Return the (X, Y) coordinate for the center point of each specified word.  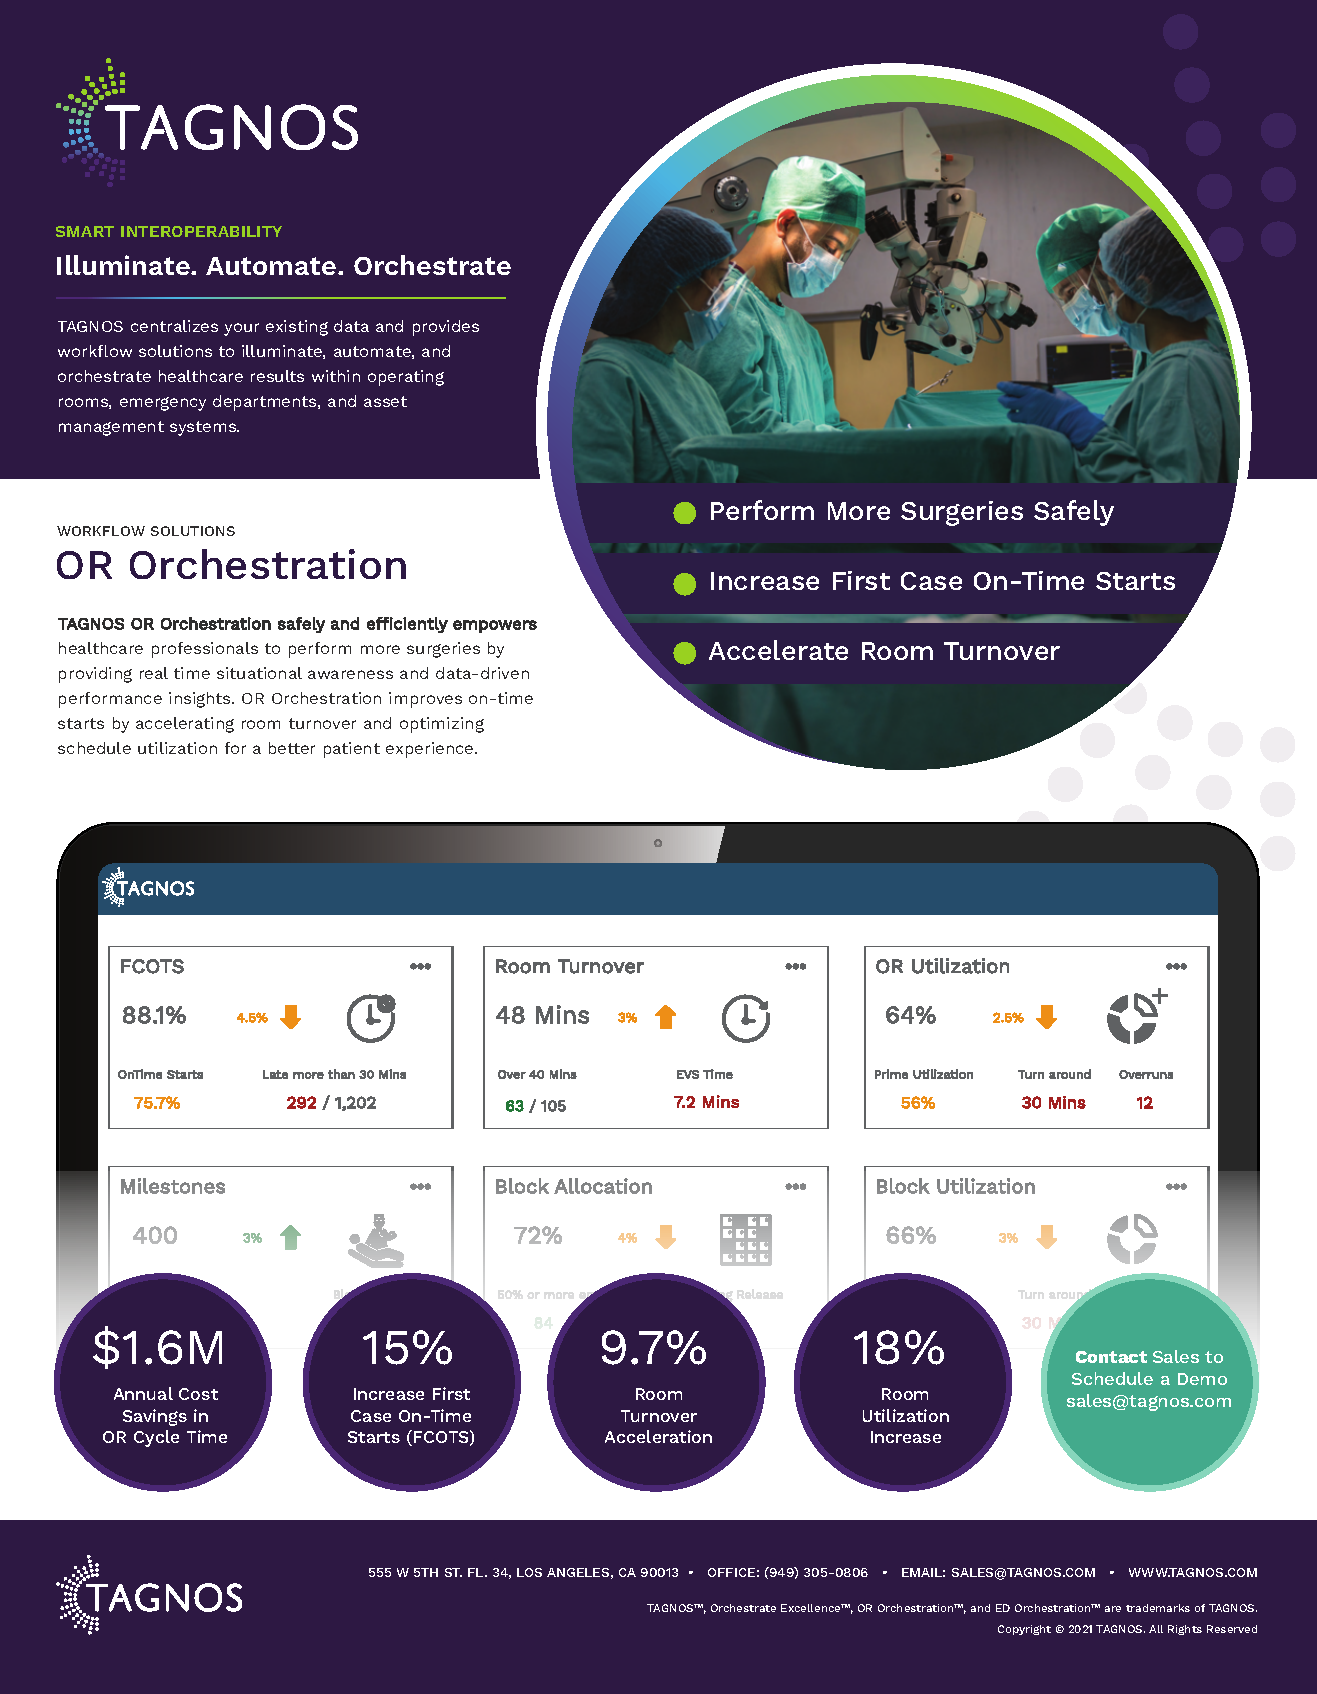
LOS (529, 1572)
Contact (1111, 1357)
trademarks (1158, 1608)
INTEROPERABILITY (201, 231)
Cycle (156, 1438)
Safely (1074, 513)
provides (446, 328)
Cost (198, 1394)
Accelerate (778, 650)
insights (201, 700)
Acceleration (658, 1436)
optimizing (442, 725)
